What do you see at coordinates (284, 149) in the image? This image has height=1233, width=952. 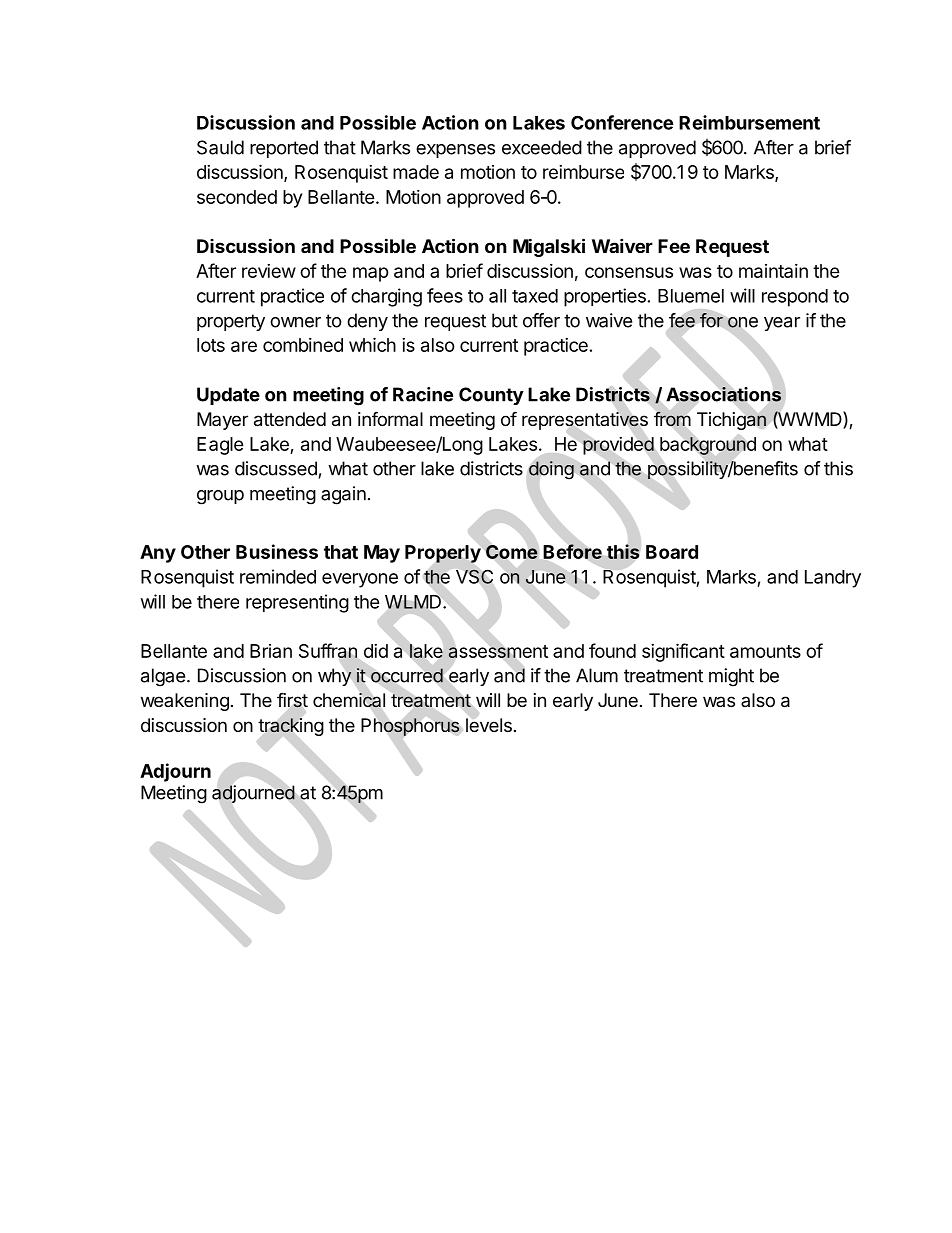 I see `reported` at bounding box center [284, 149].
